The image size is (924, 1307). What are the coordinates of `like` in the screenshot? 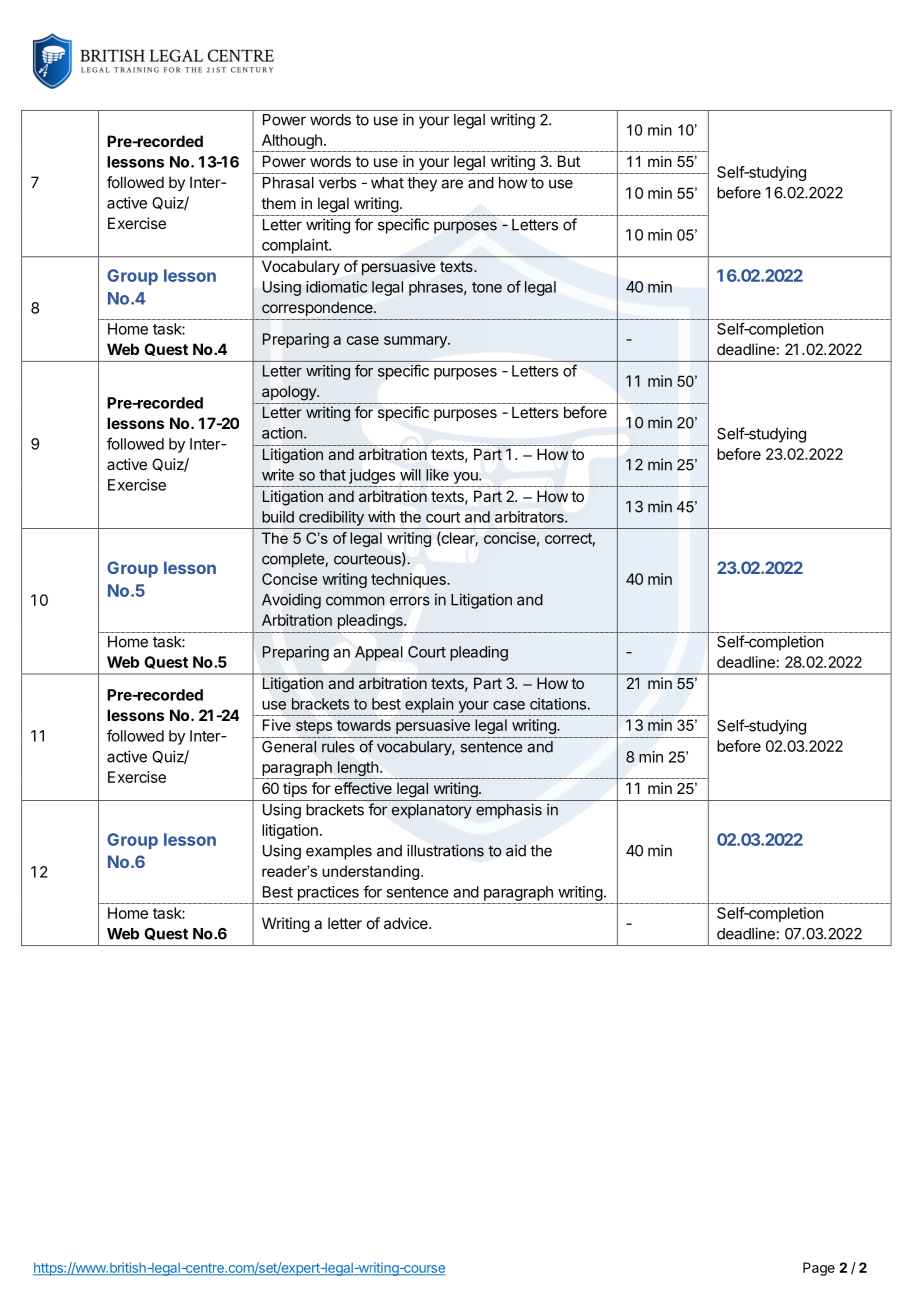 It's located at (437, 475).
